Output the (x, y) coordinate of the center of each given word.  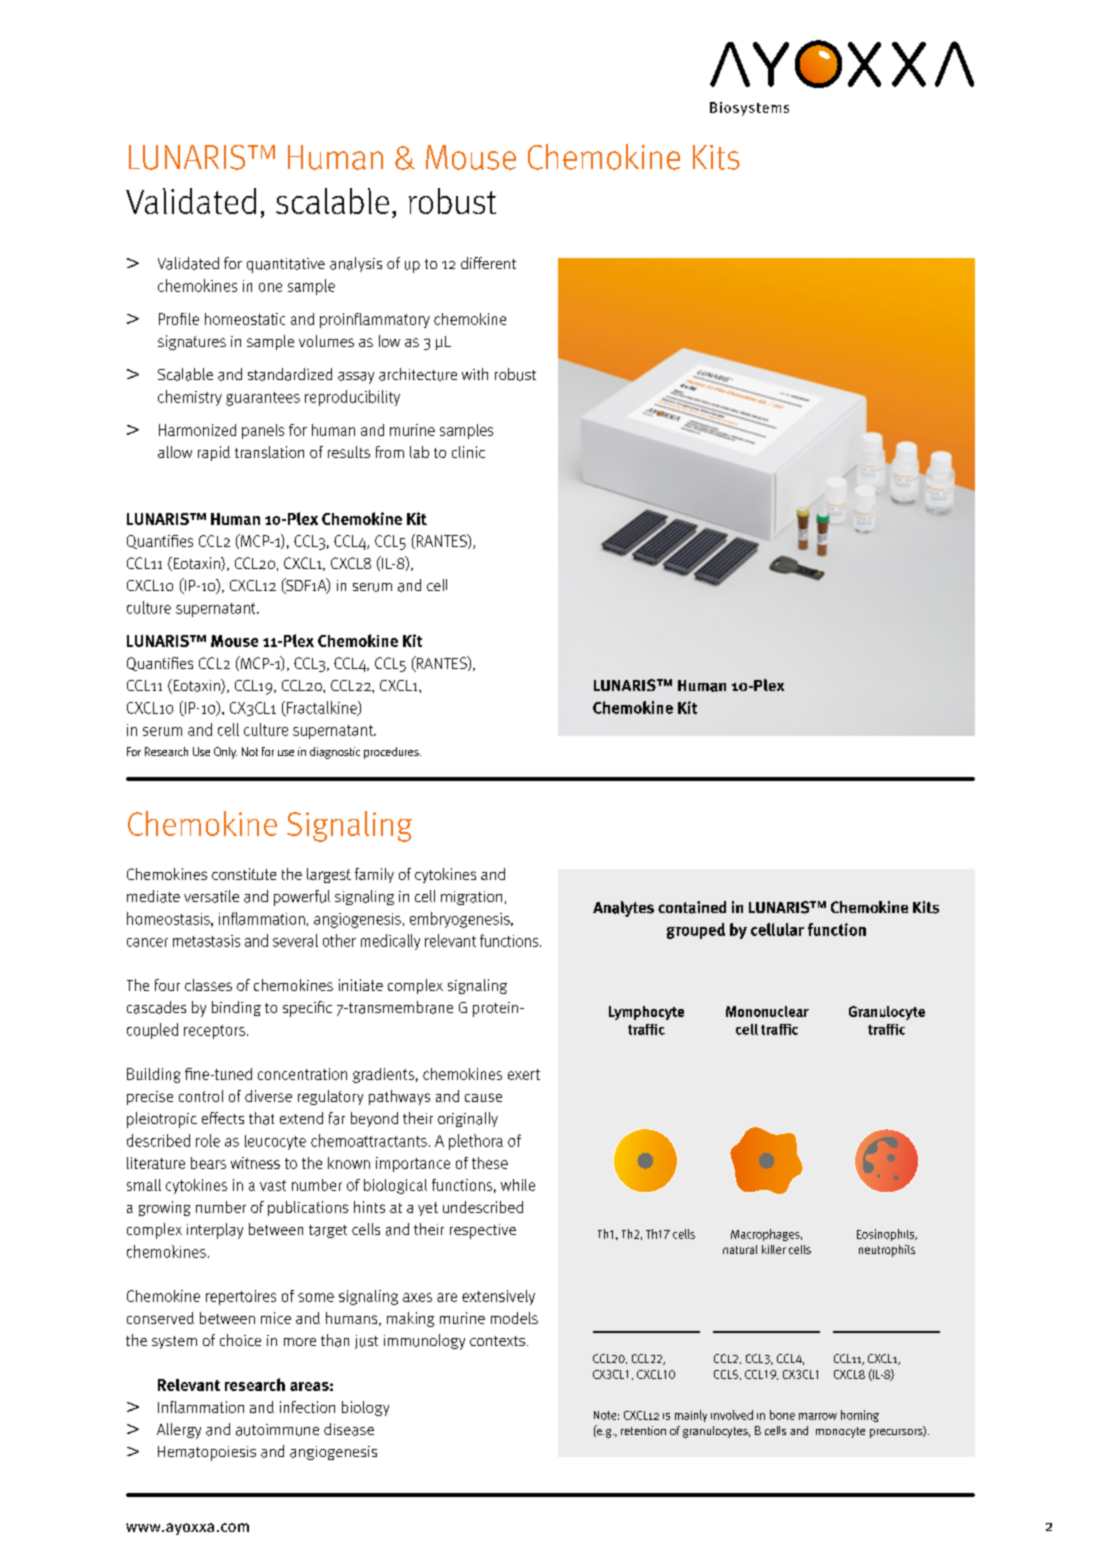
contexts (499, 1341)
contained (692, 907)
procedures (392, 753)
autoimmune (277, 1430)
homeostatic (245, 319)
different (488, 263)
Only (225, 753)
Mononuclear (767, 1011)
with (475, 374)
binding (236, 1008)
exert (524, 1074)
